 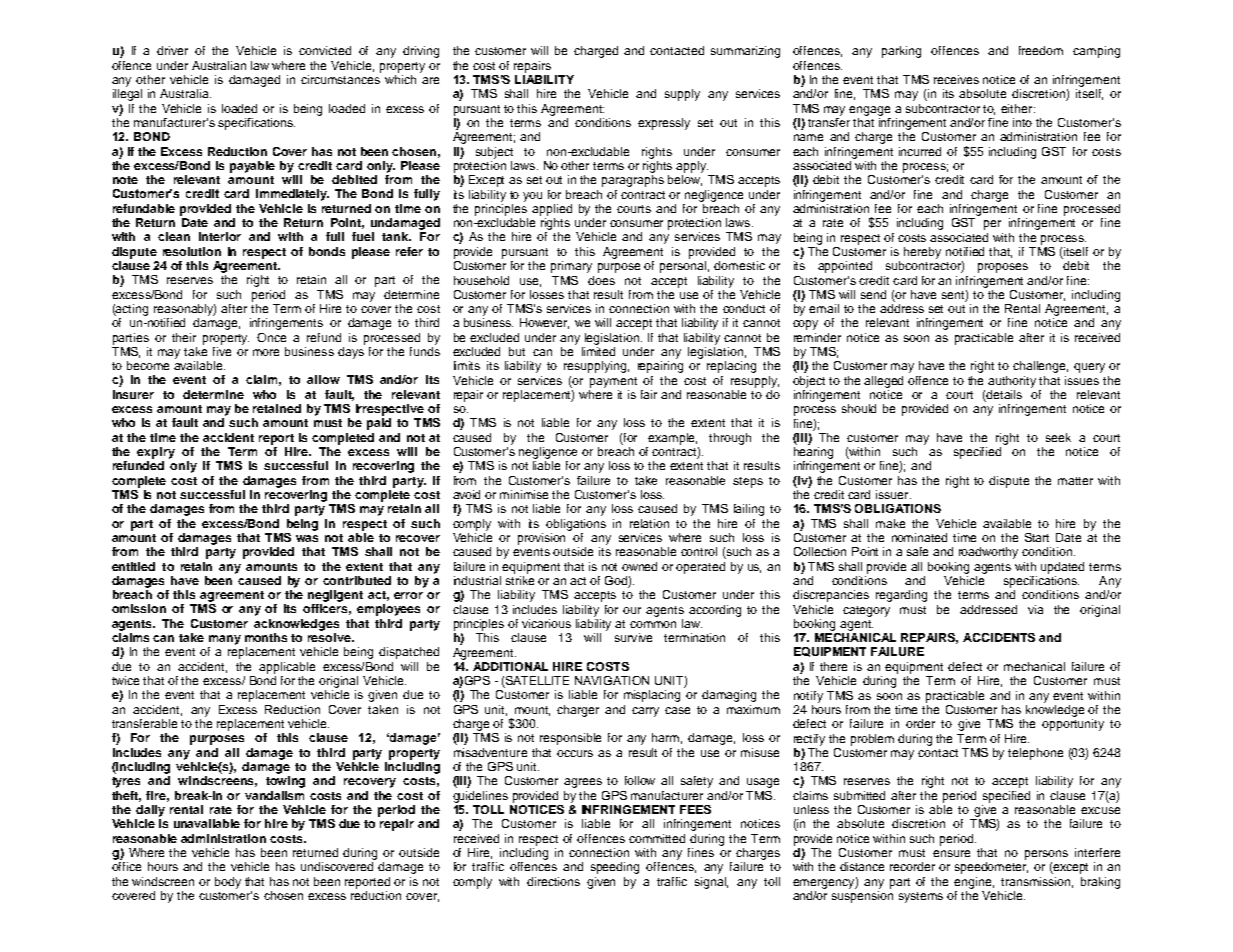 What do you see at coordinates (172, 50) in the document?
I see `driver` at bounding box center [172, 50].
